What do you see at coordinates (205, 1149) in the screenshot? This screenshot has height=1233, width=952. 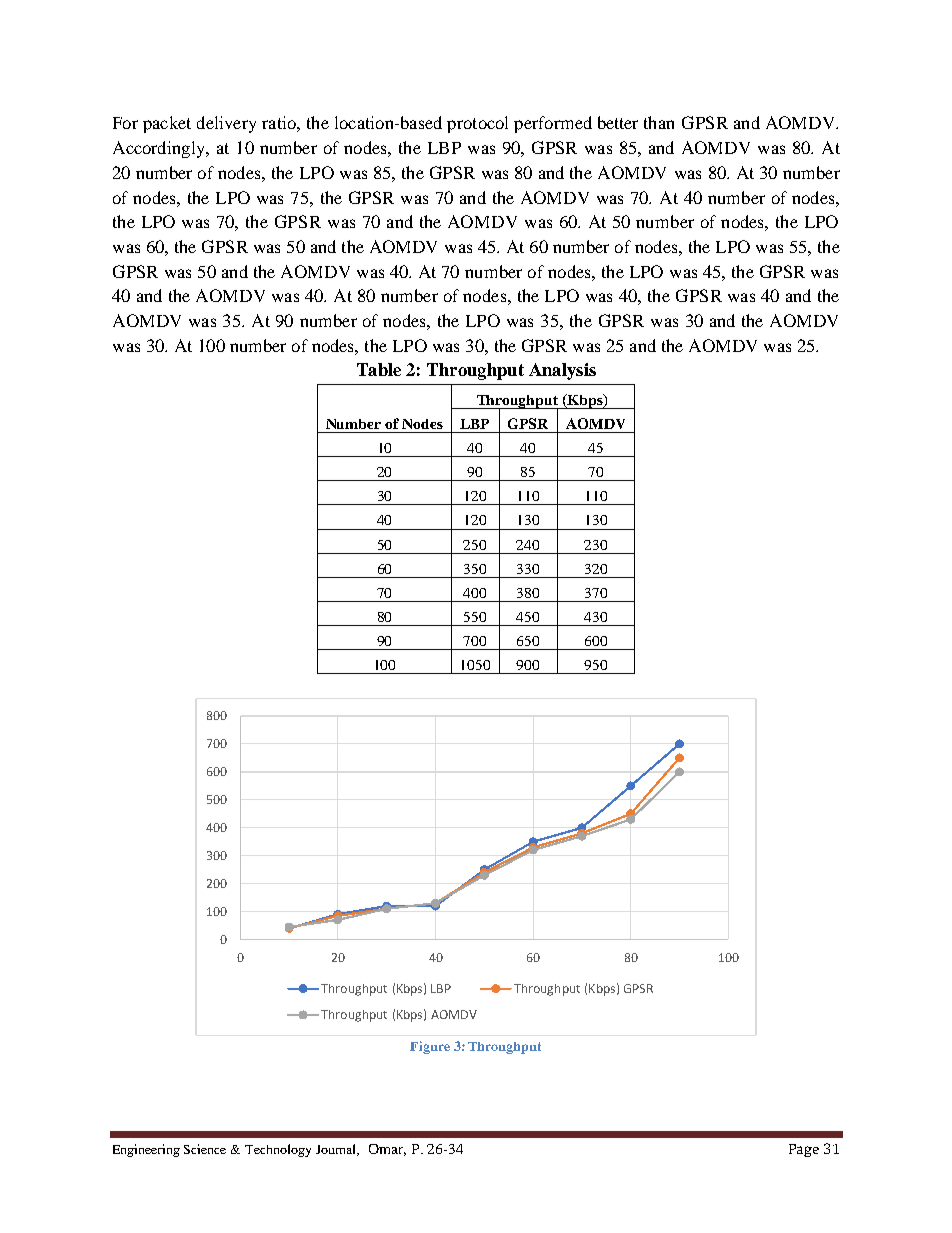 I see `Science` at bounding box center [205, 1149].
